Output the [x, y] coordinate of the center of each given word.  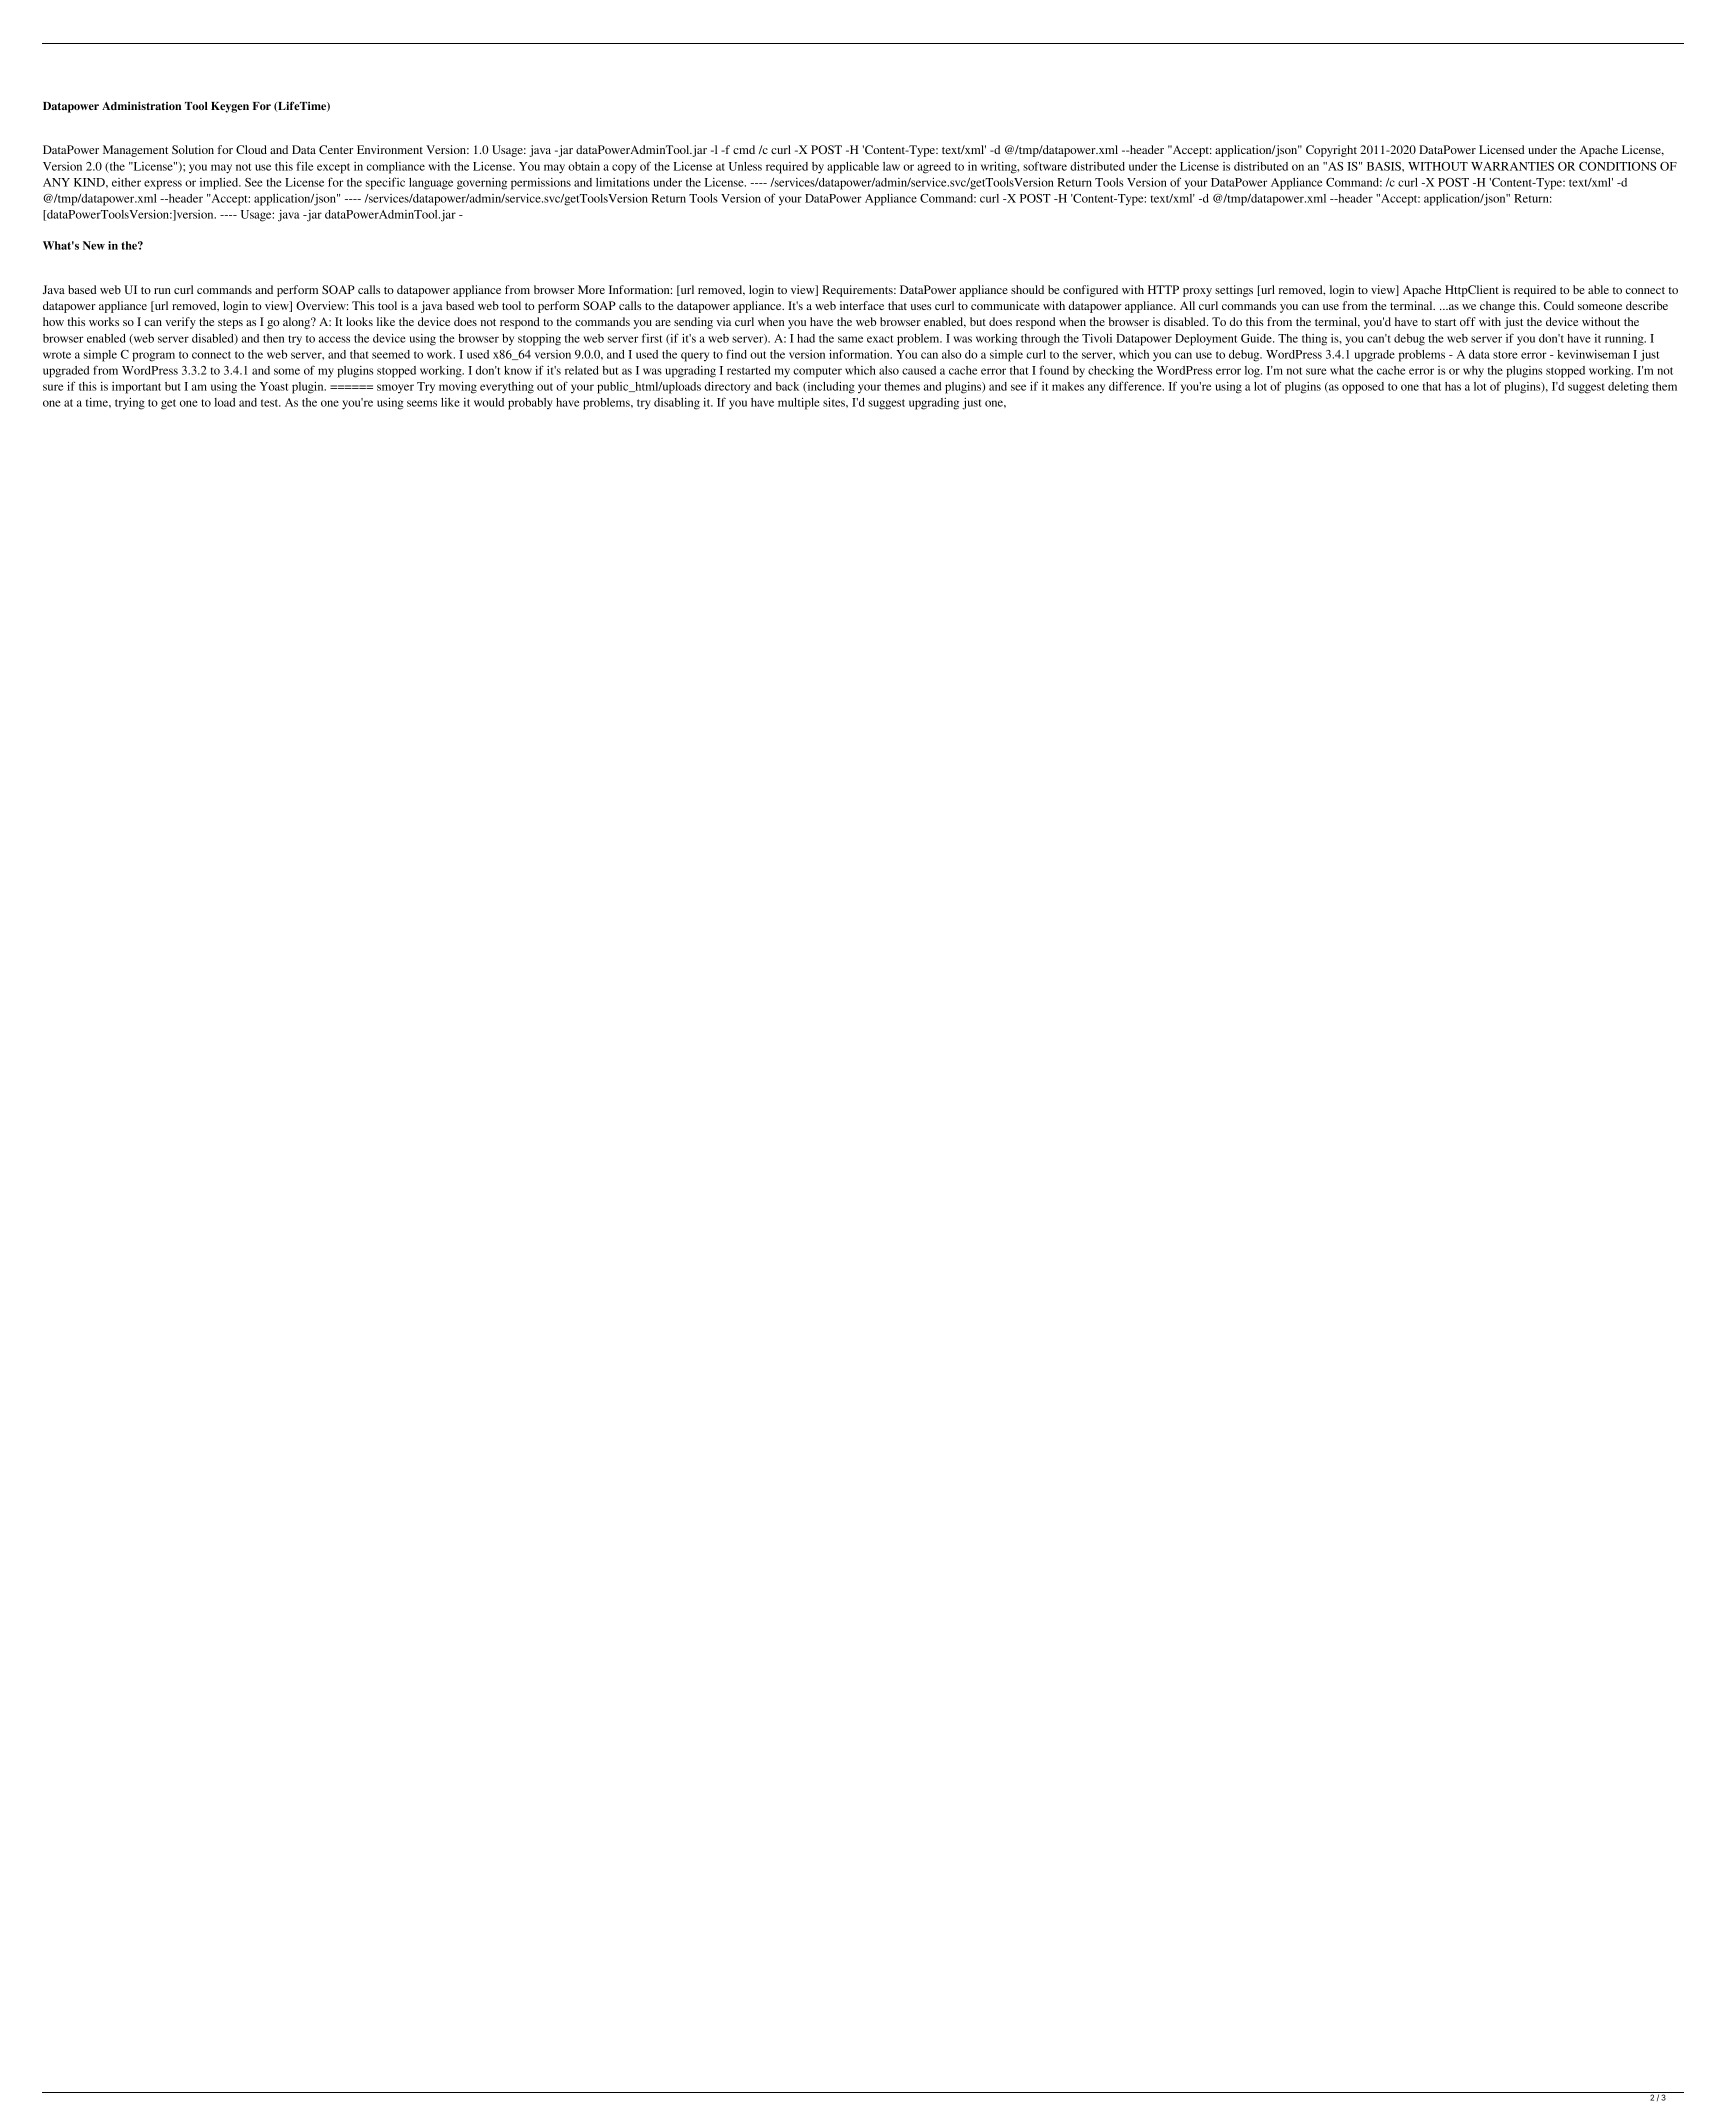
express [163, 185]
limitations [623, 182]
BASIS [1385, 166]
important [136, 388]
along [298, 323]
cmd [744, 149]
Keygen [230, 107]
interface [862, 305]
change [1497, 307]
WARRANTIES [1512, 166]
